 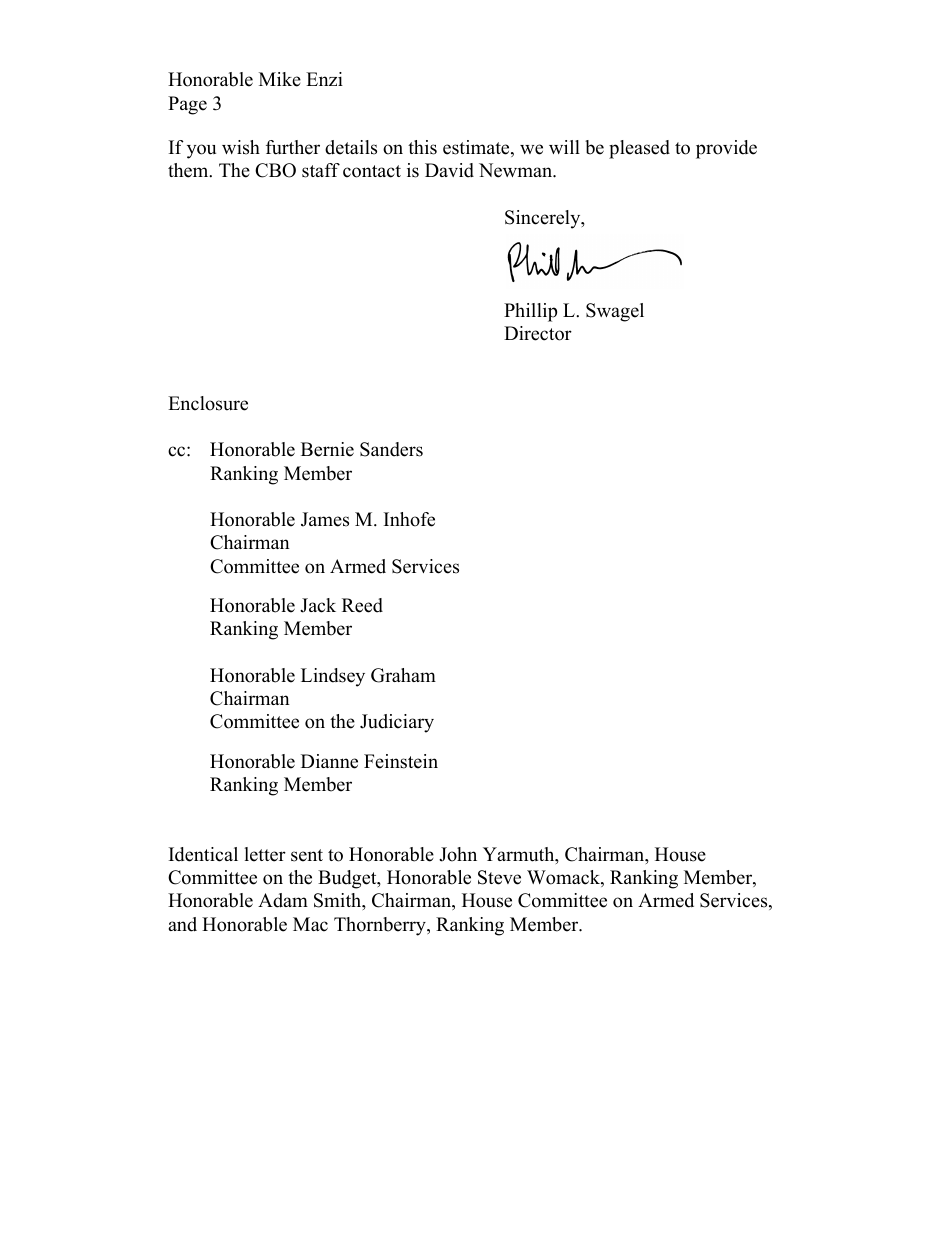 I want to click on James, so click(x=325, y=519).
